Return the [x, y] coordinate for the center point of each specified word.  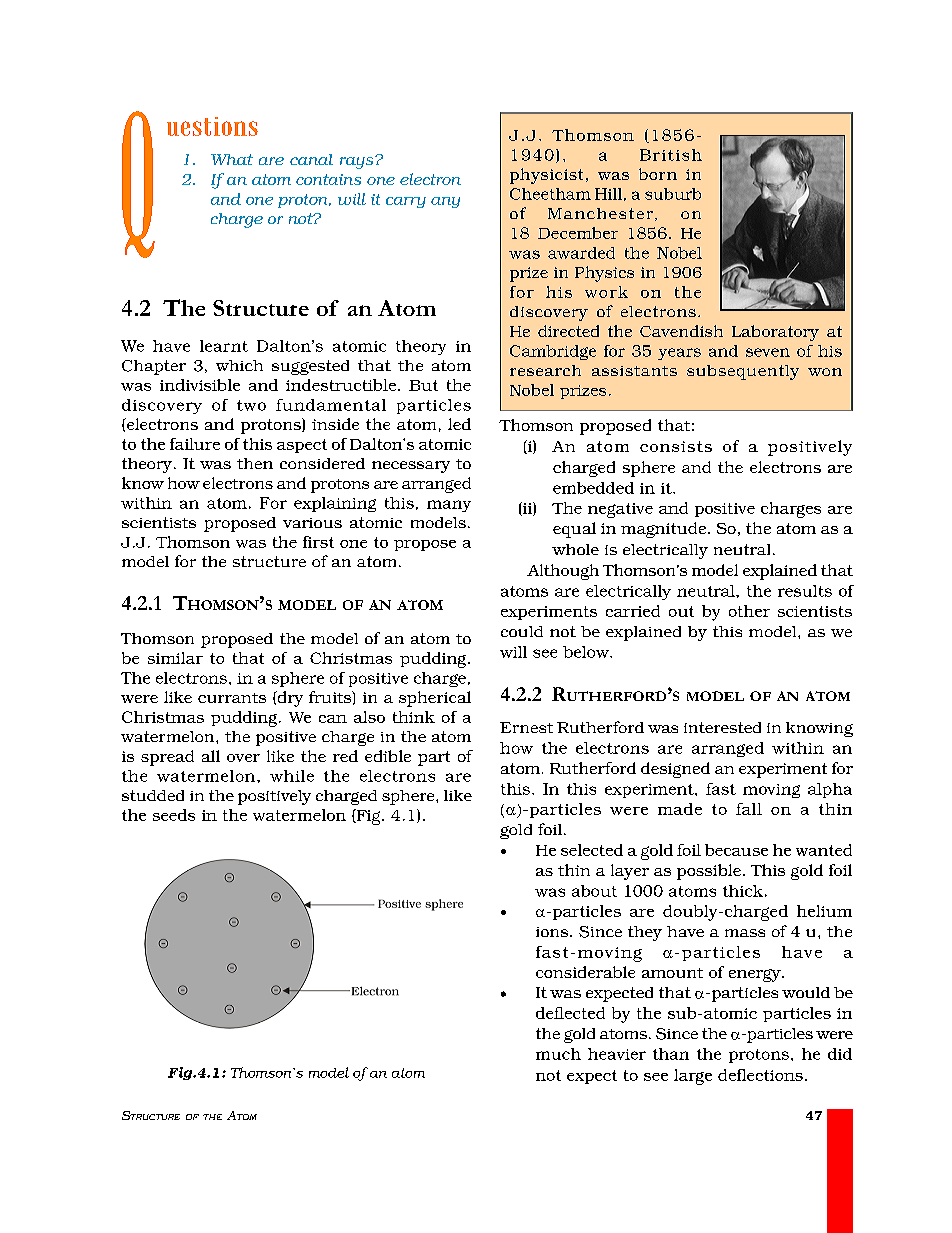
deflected [570, 1013]
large [693, 1077]
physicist [546, 176]
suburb [673, 194]
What [232, 159]
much [558, 1054]
